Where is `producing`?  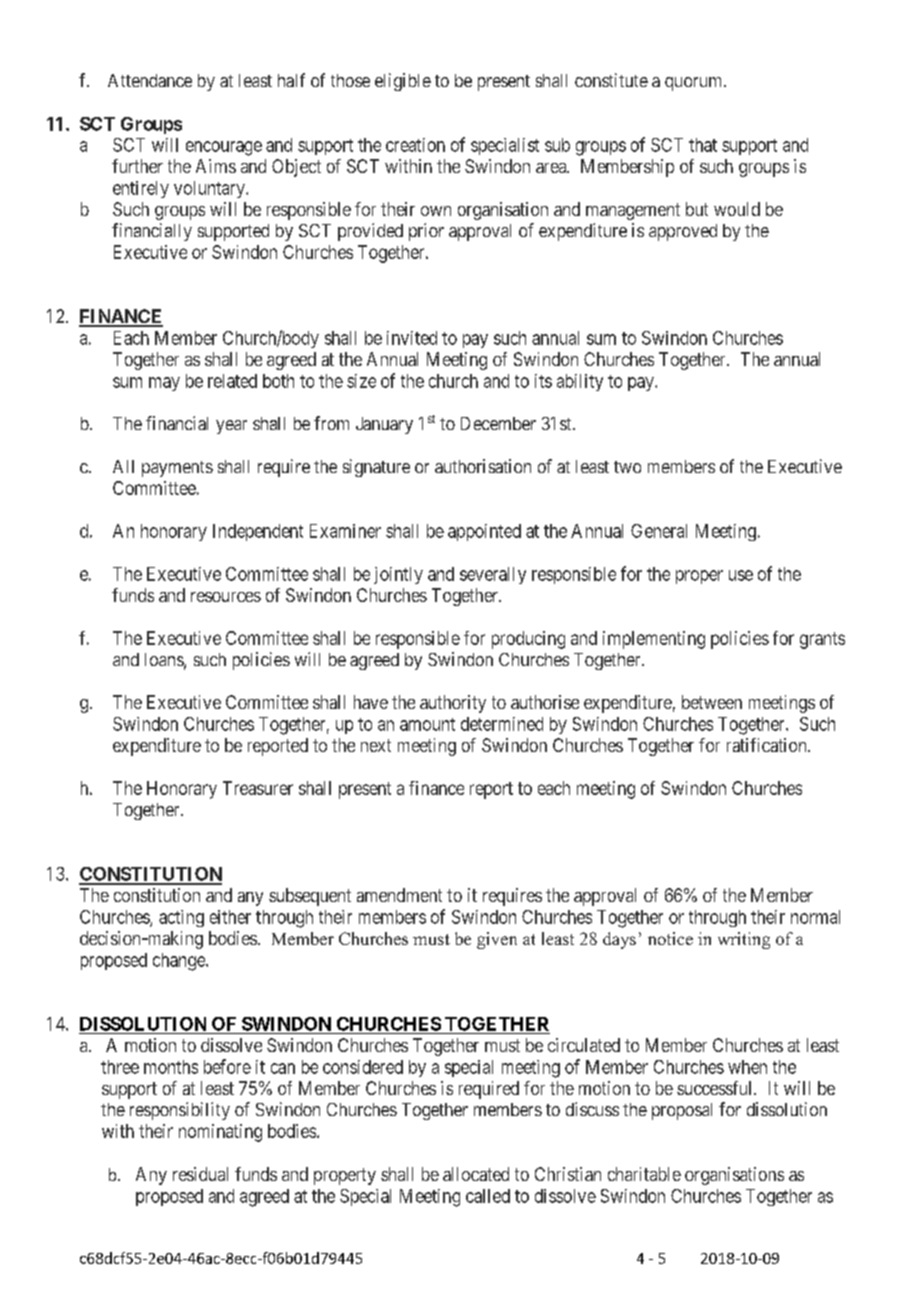
producing is located at coordinates (528, 640).
